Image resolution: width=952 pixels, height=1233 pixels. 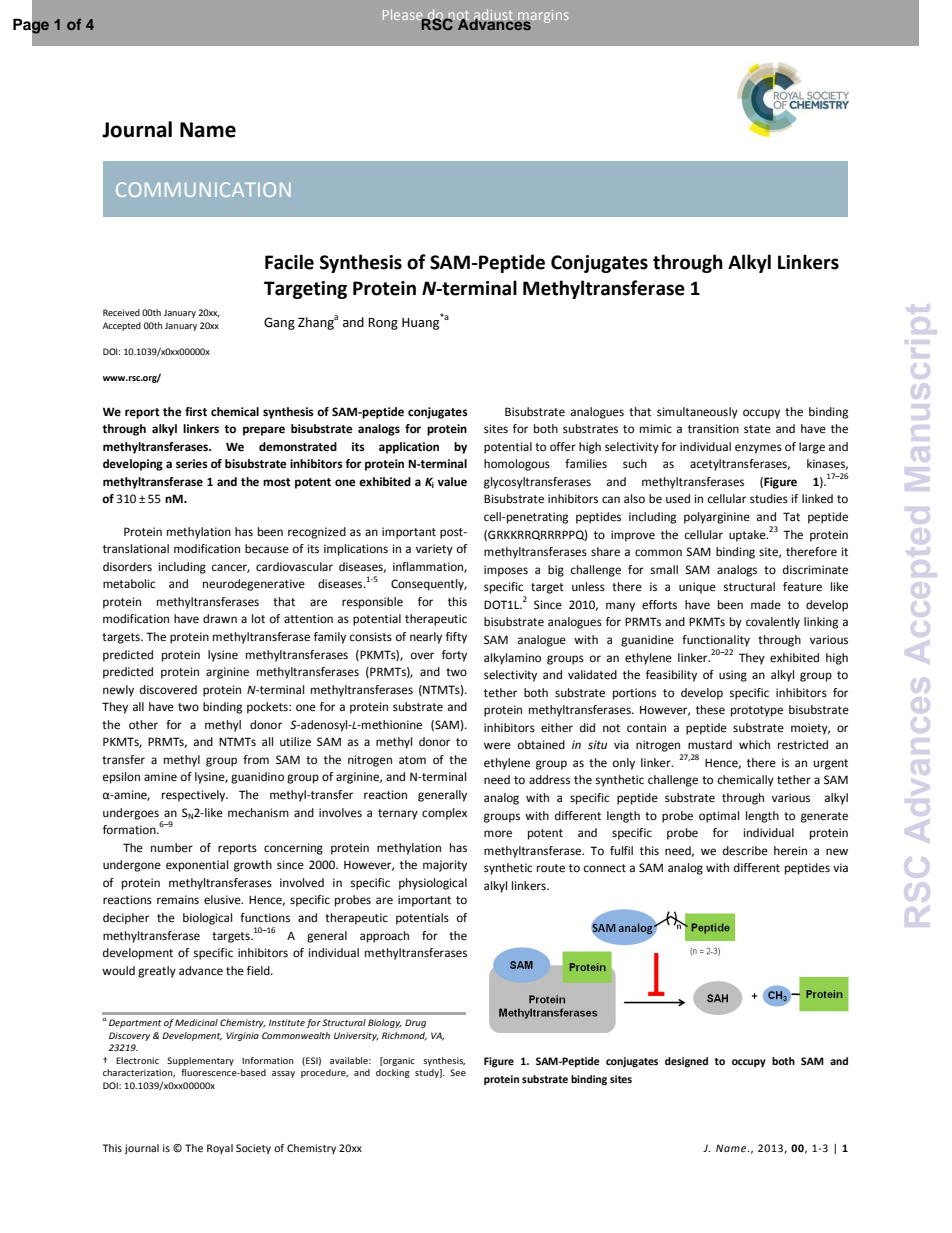 I want to click on Royal, so click(x=220, y=1149).
